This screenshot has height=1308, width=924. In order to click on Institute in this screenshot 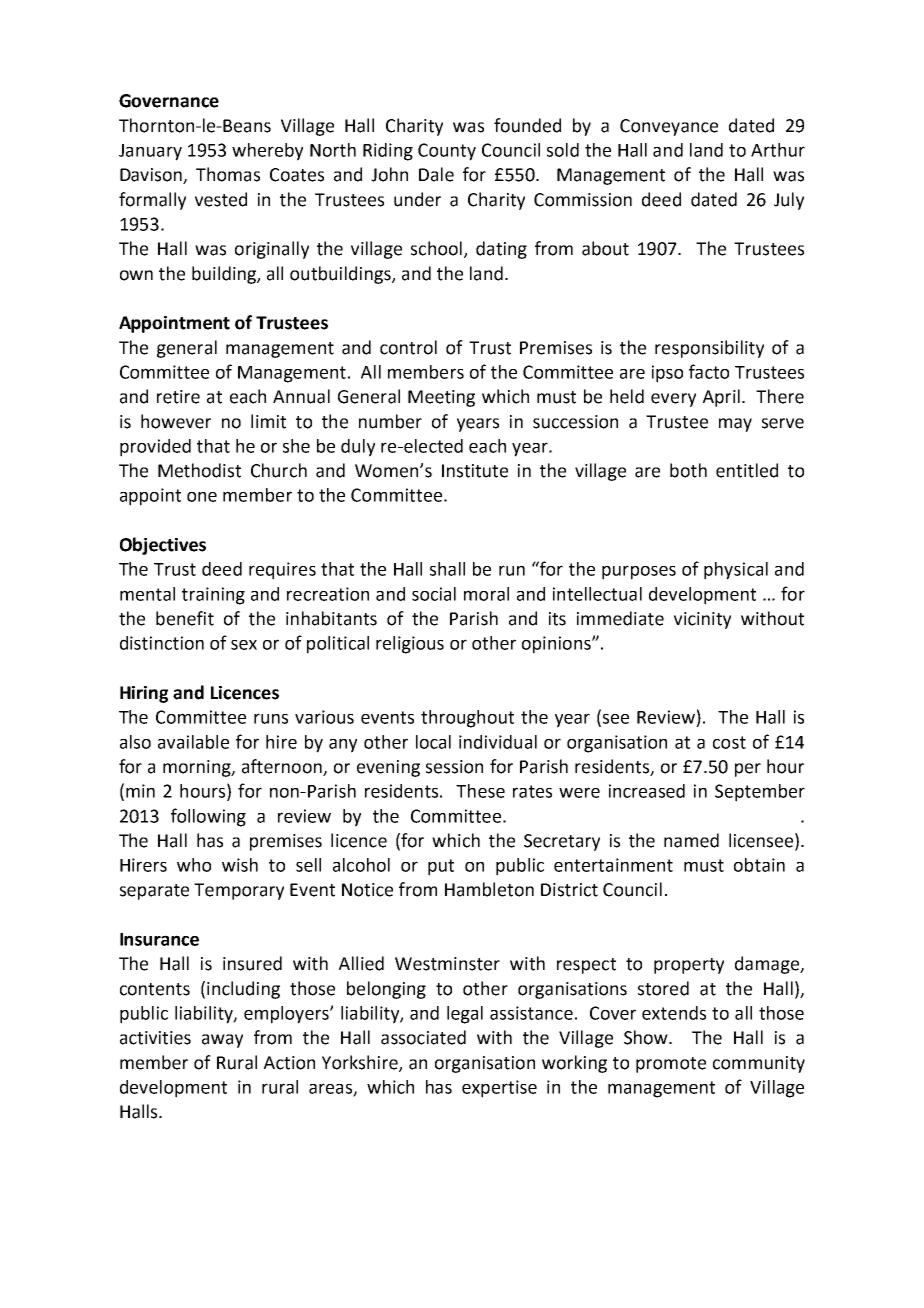, I will do `click(475, 471)`.
